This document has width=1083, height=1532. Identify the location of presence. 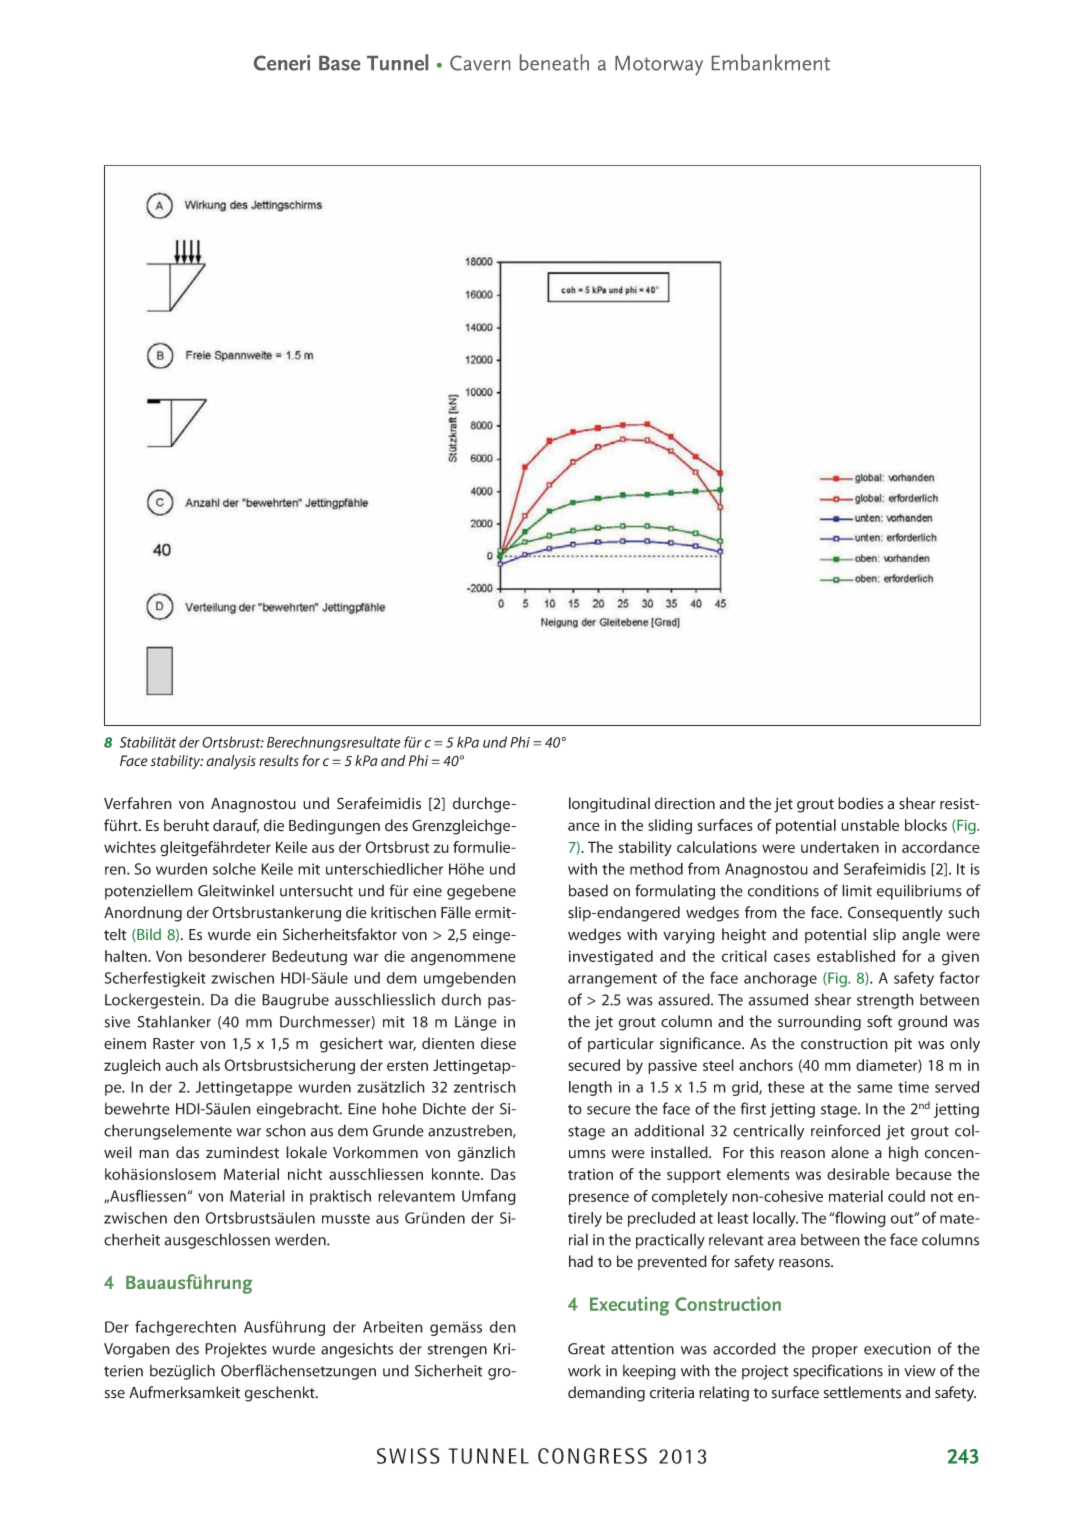
(599, 1199).
